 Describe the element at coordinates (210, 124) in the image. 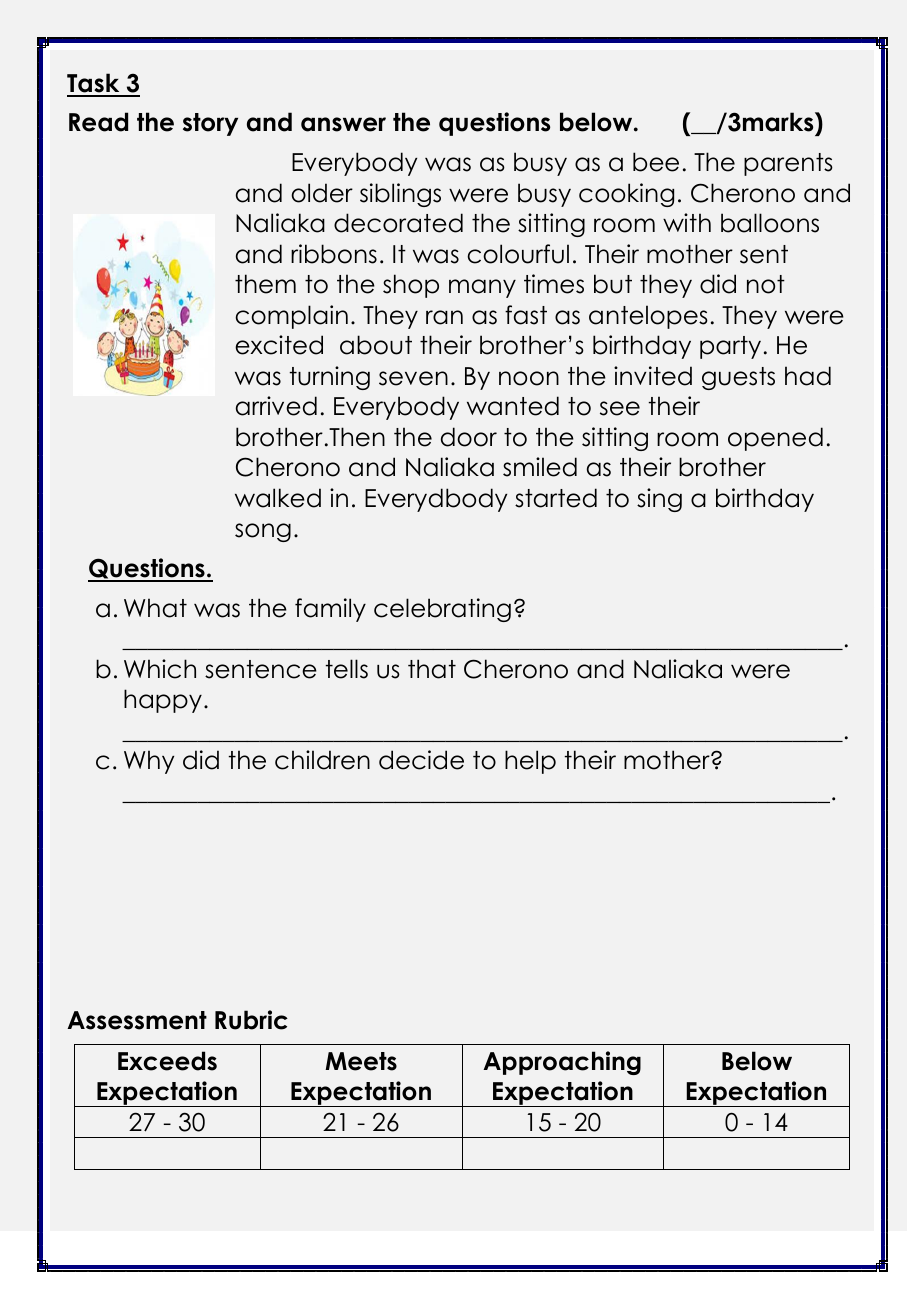

I see `story` at that location.
